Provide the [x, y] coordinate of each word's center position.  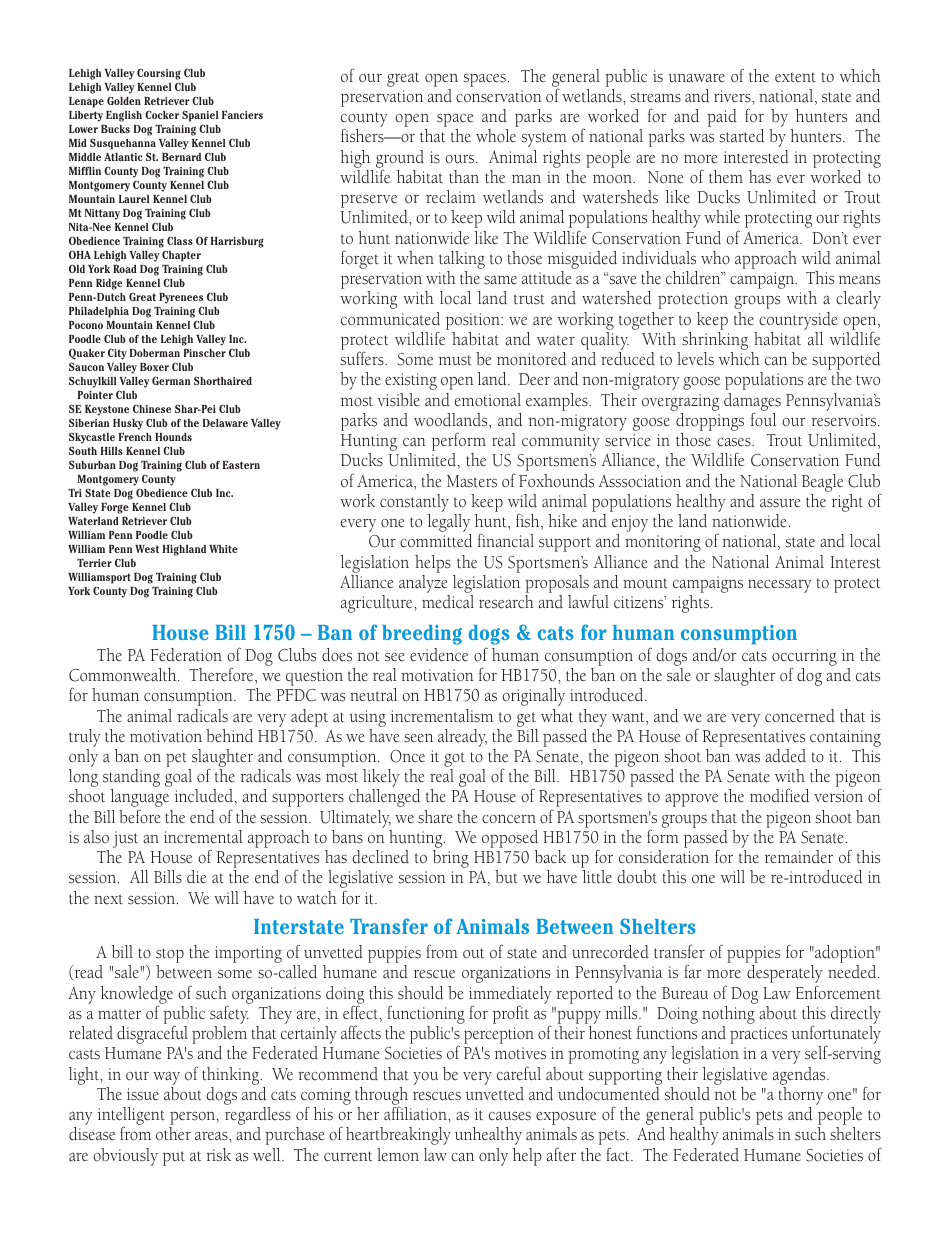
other [173, 1134]
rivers [733, 96]
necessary [780, 586]
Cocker [162, 114]
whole [496, 136]
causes [510, 1116]
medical [448, 602]
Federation [186, 655]
